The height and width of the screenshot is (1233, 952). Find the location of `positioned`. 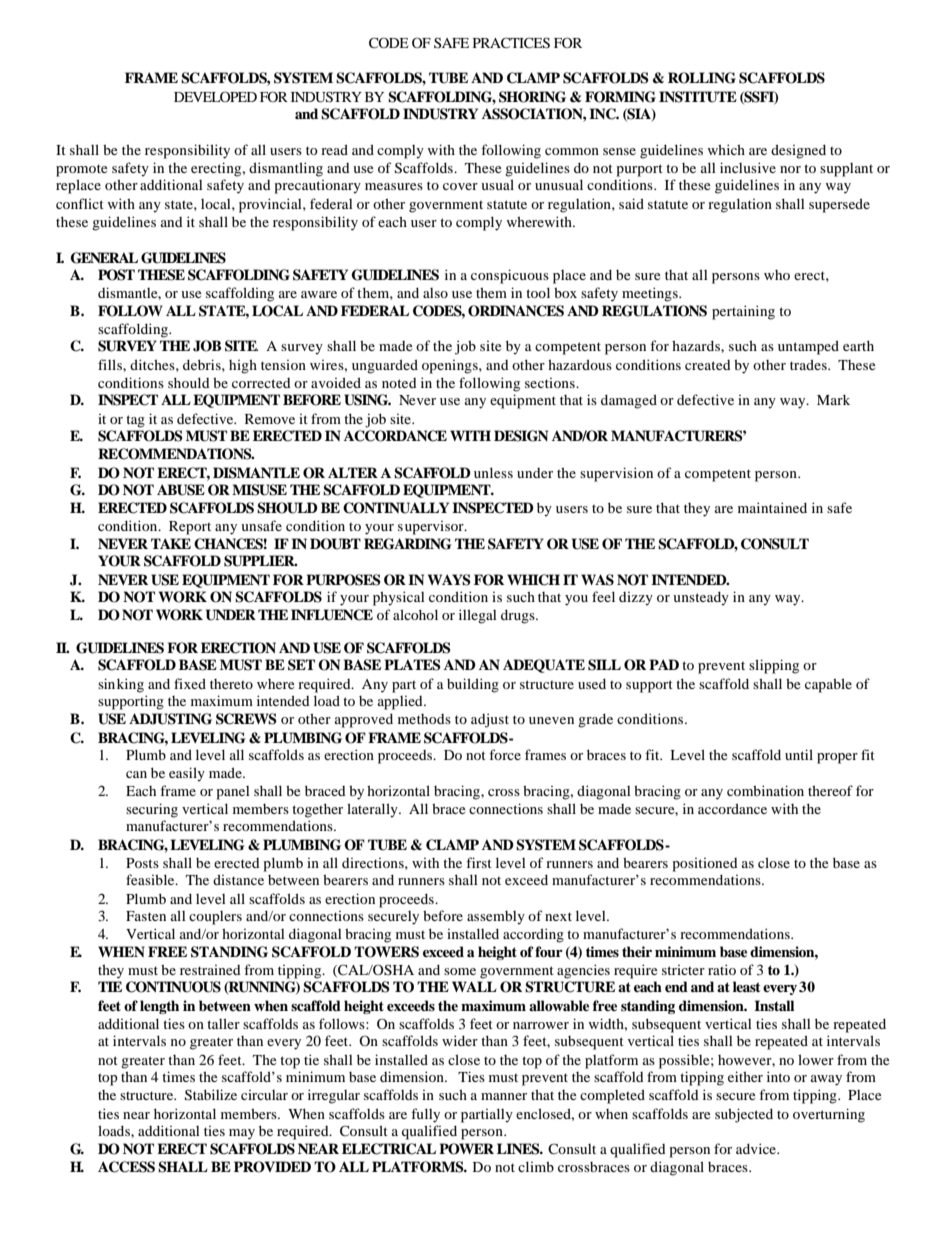

positioned is located at coordinates (705, 865).
